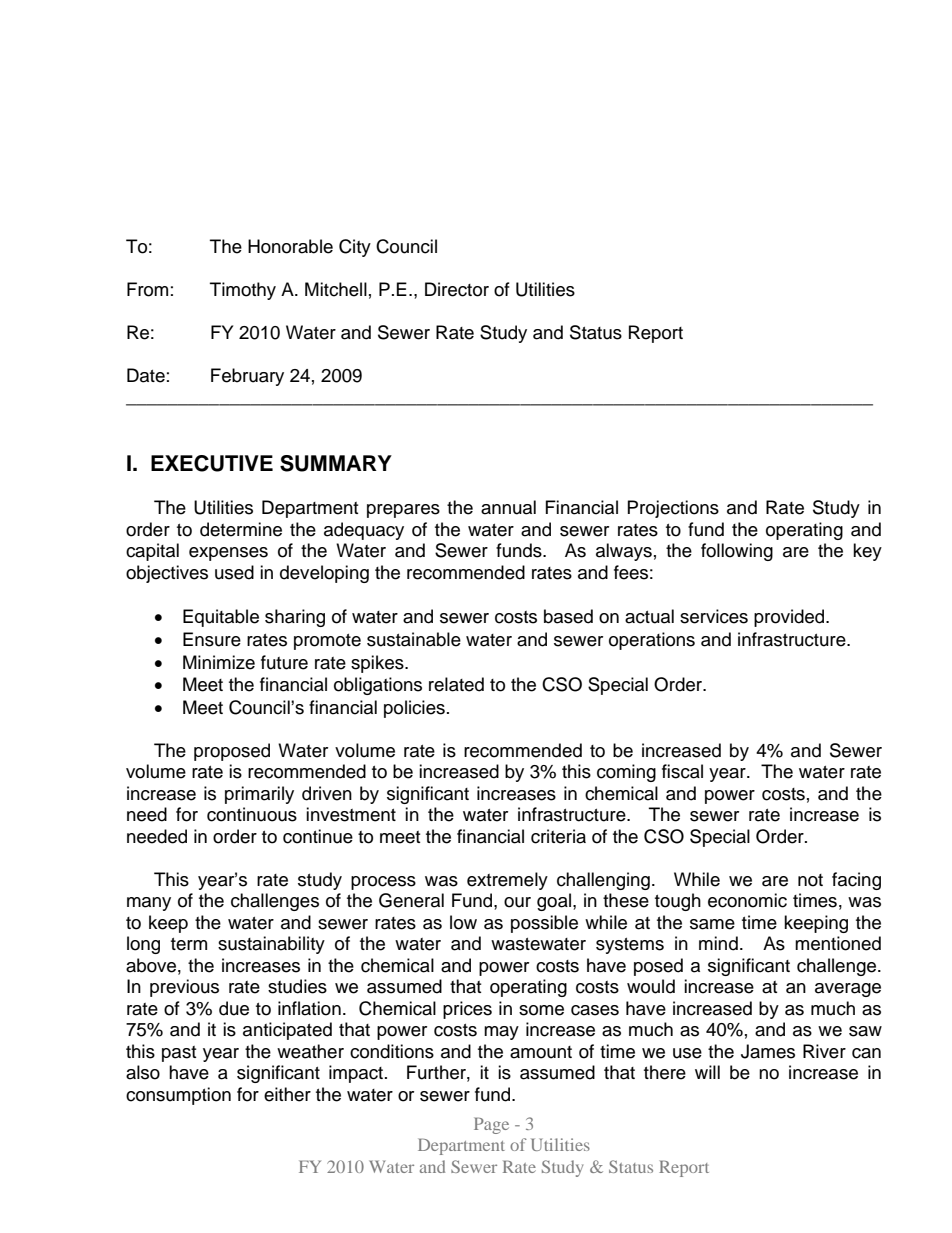 Image resolution: width=952 pixels, height=1233 pixels. I want to click on Timothy, so click(243, 291).
